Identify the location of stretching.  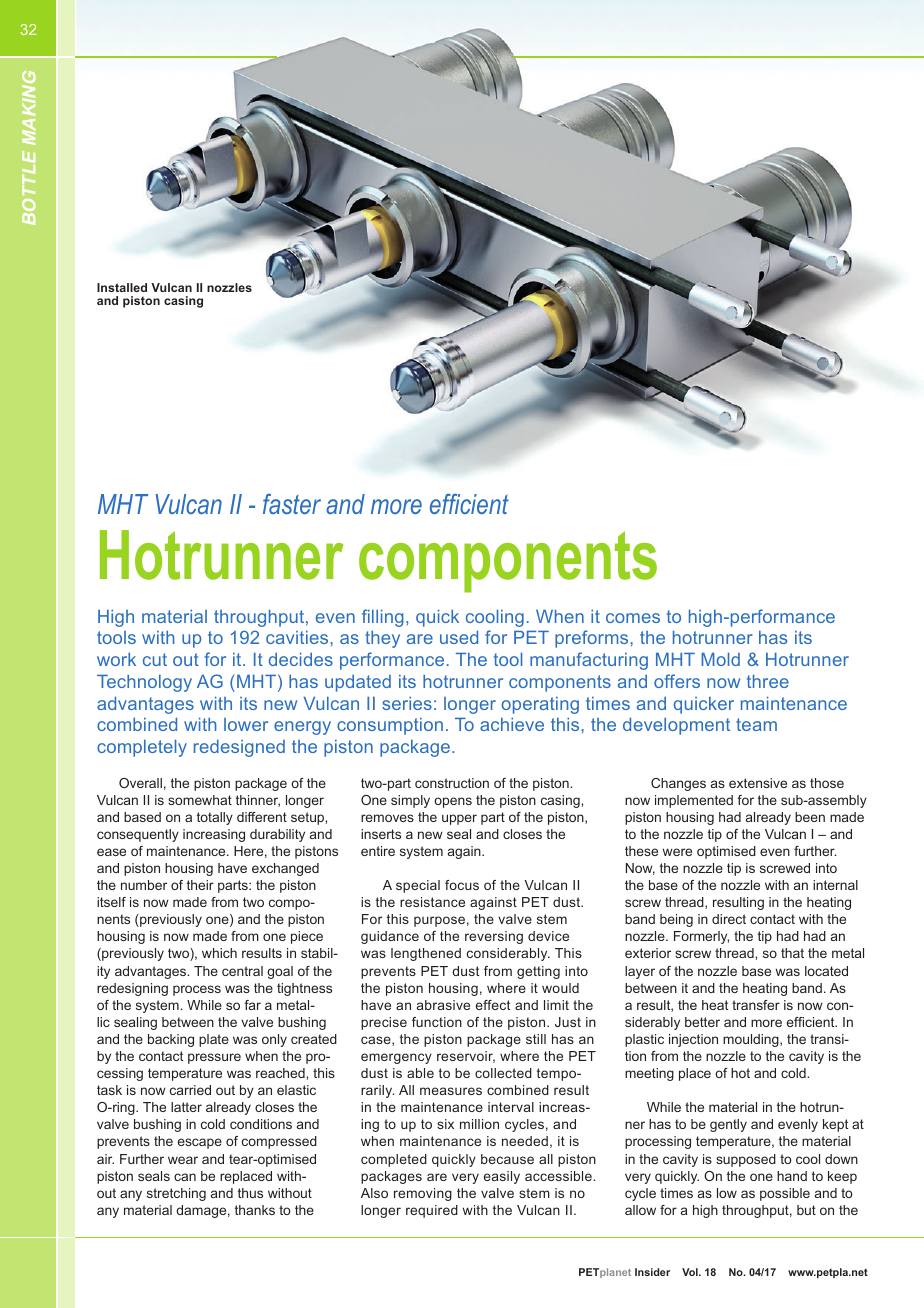
(176, 1194).
